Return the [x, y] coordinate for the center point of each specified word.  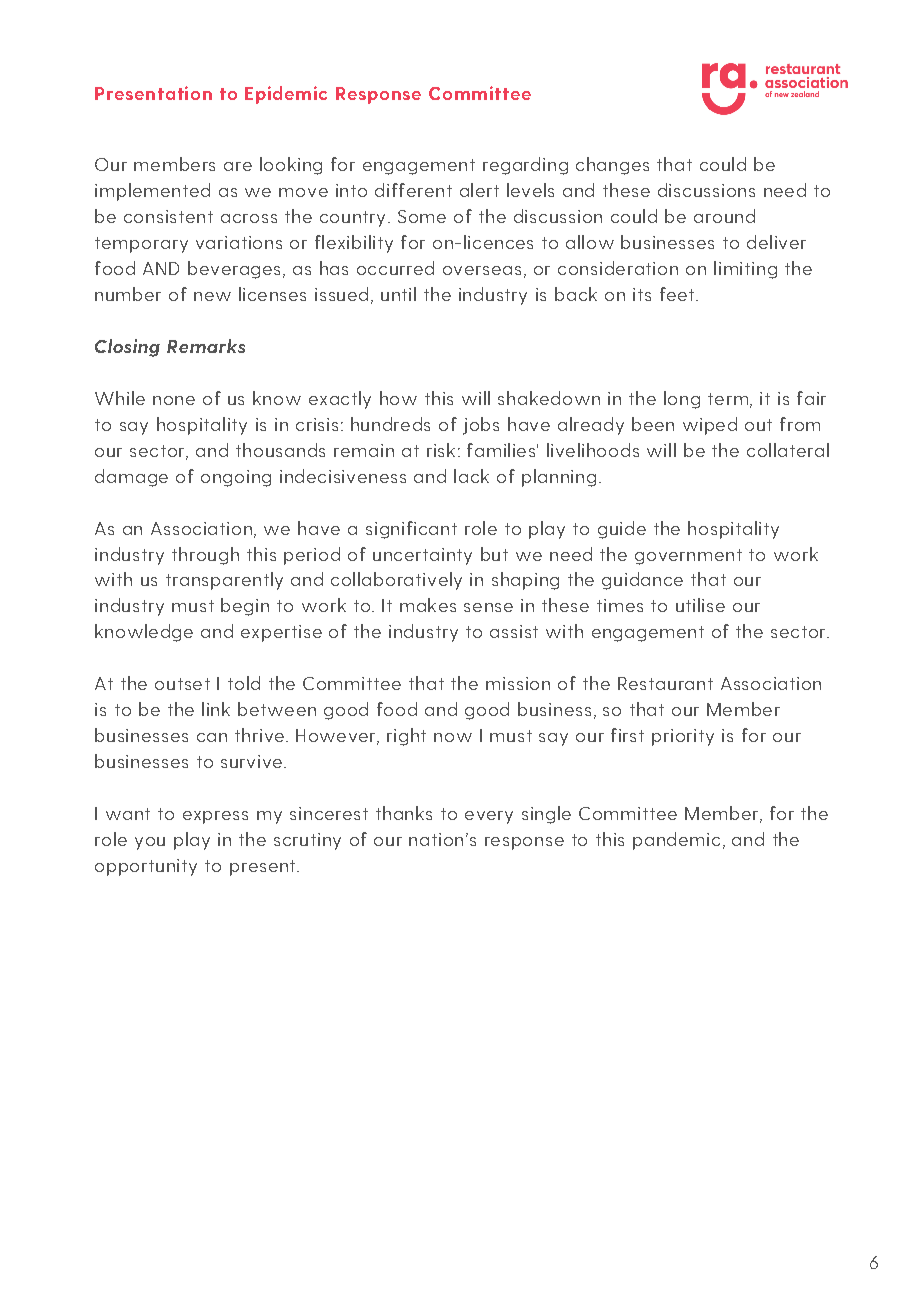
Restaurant [665, 683]
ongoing [236, 478]
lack [471, 476]
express [215, 817]
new [212, 296]
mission [518, 683]
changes [612, 166]
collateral [788, 450]
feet [678, 294]
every [489, 817]
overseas [482, 270]
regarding [525, 166]
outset [182, 684]
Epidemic [286, 95]
